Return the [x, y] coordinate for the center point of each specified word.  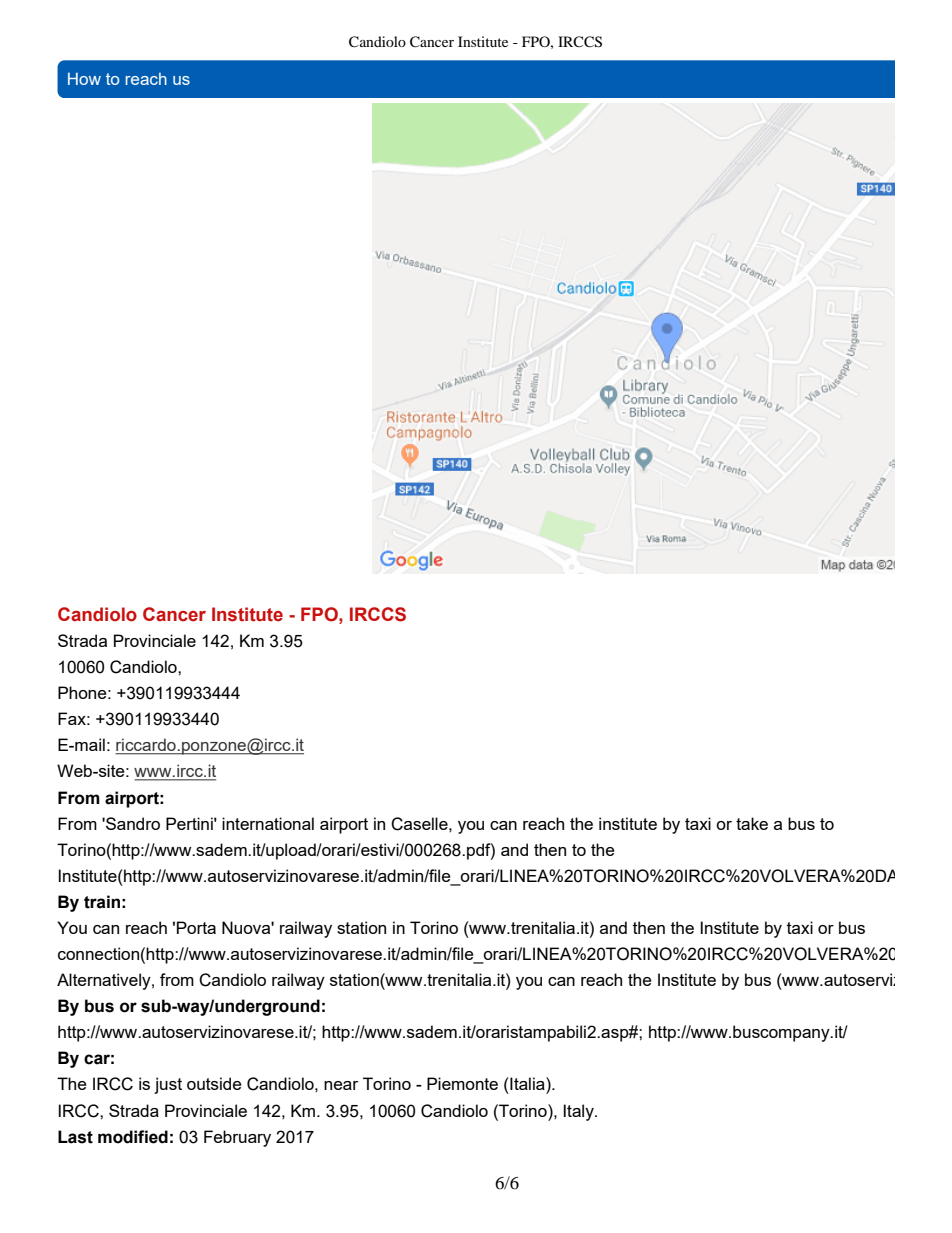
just [168, 1085]
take [752, 823]
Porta [196, 927]
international [268, 823]
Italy [579, 1112]
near [341, 1085]
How [84, 78]
